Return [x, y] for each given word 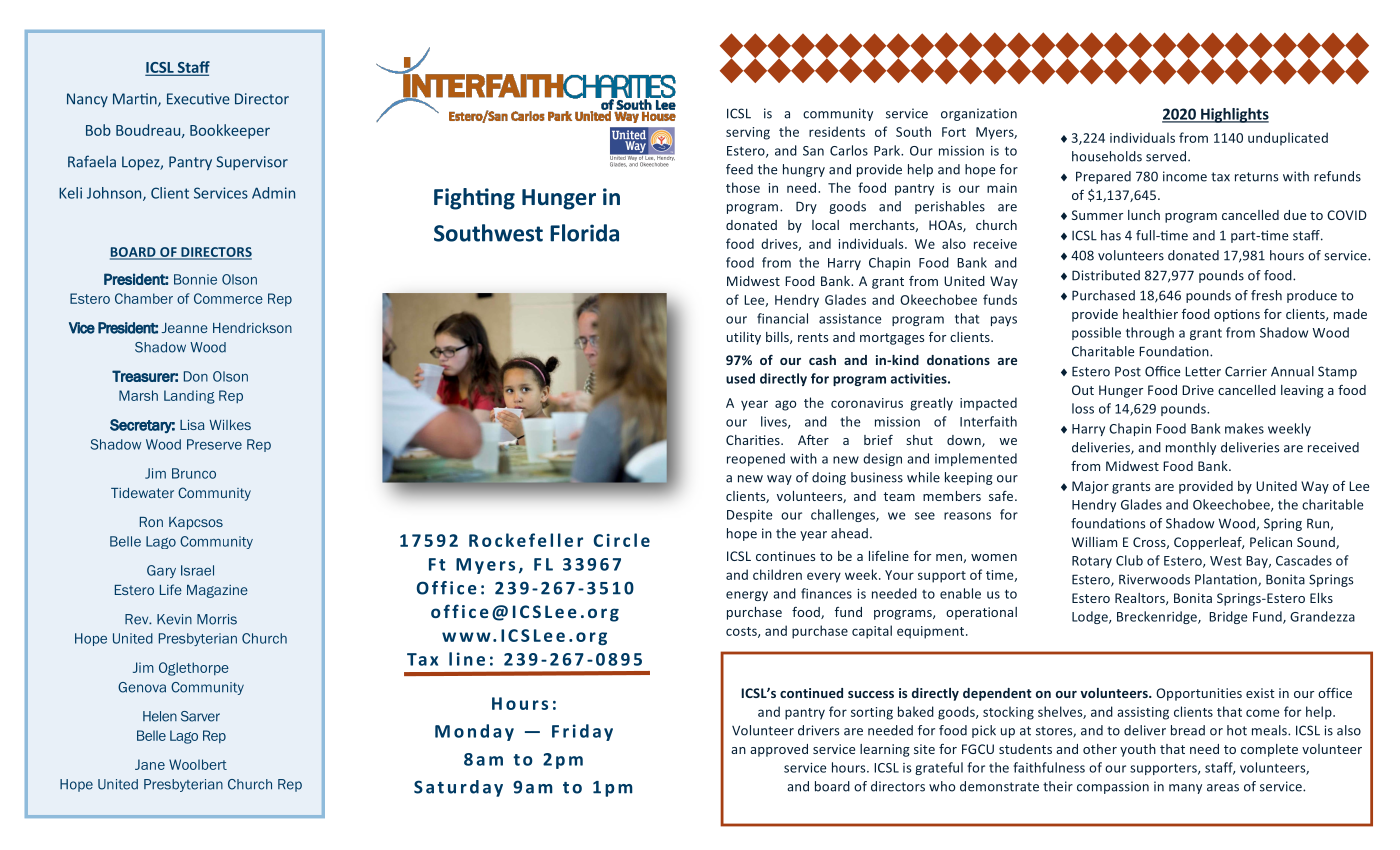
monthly [1191, 448]
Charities [754, 440]
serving [748, 133]
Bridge [1228, 617]
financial [782, 318]
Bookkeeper [230, 131]
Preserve [214, 444]
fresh [1266, 295]
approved [779, 750]
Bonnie [195, 279]
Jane [150, 764]
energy [747, 596]
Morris [217, 619]
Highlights [1234, 115]
